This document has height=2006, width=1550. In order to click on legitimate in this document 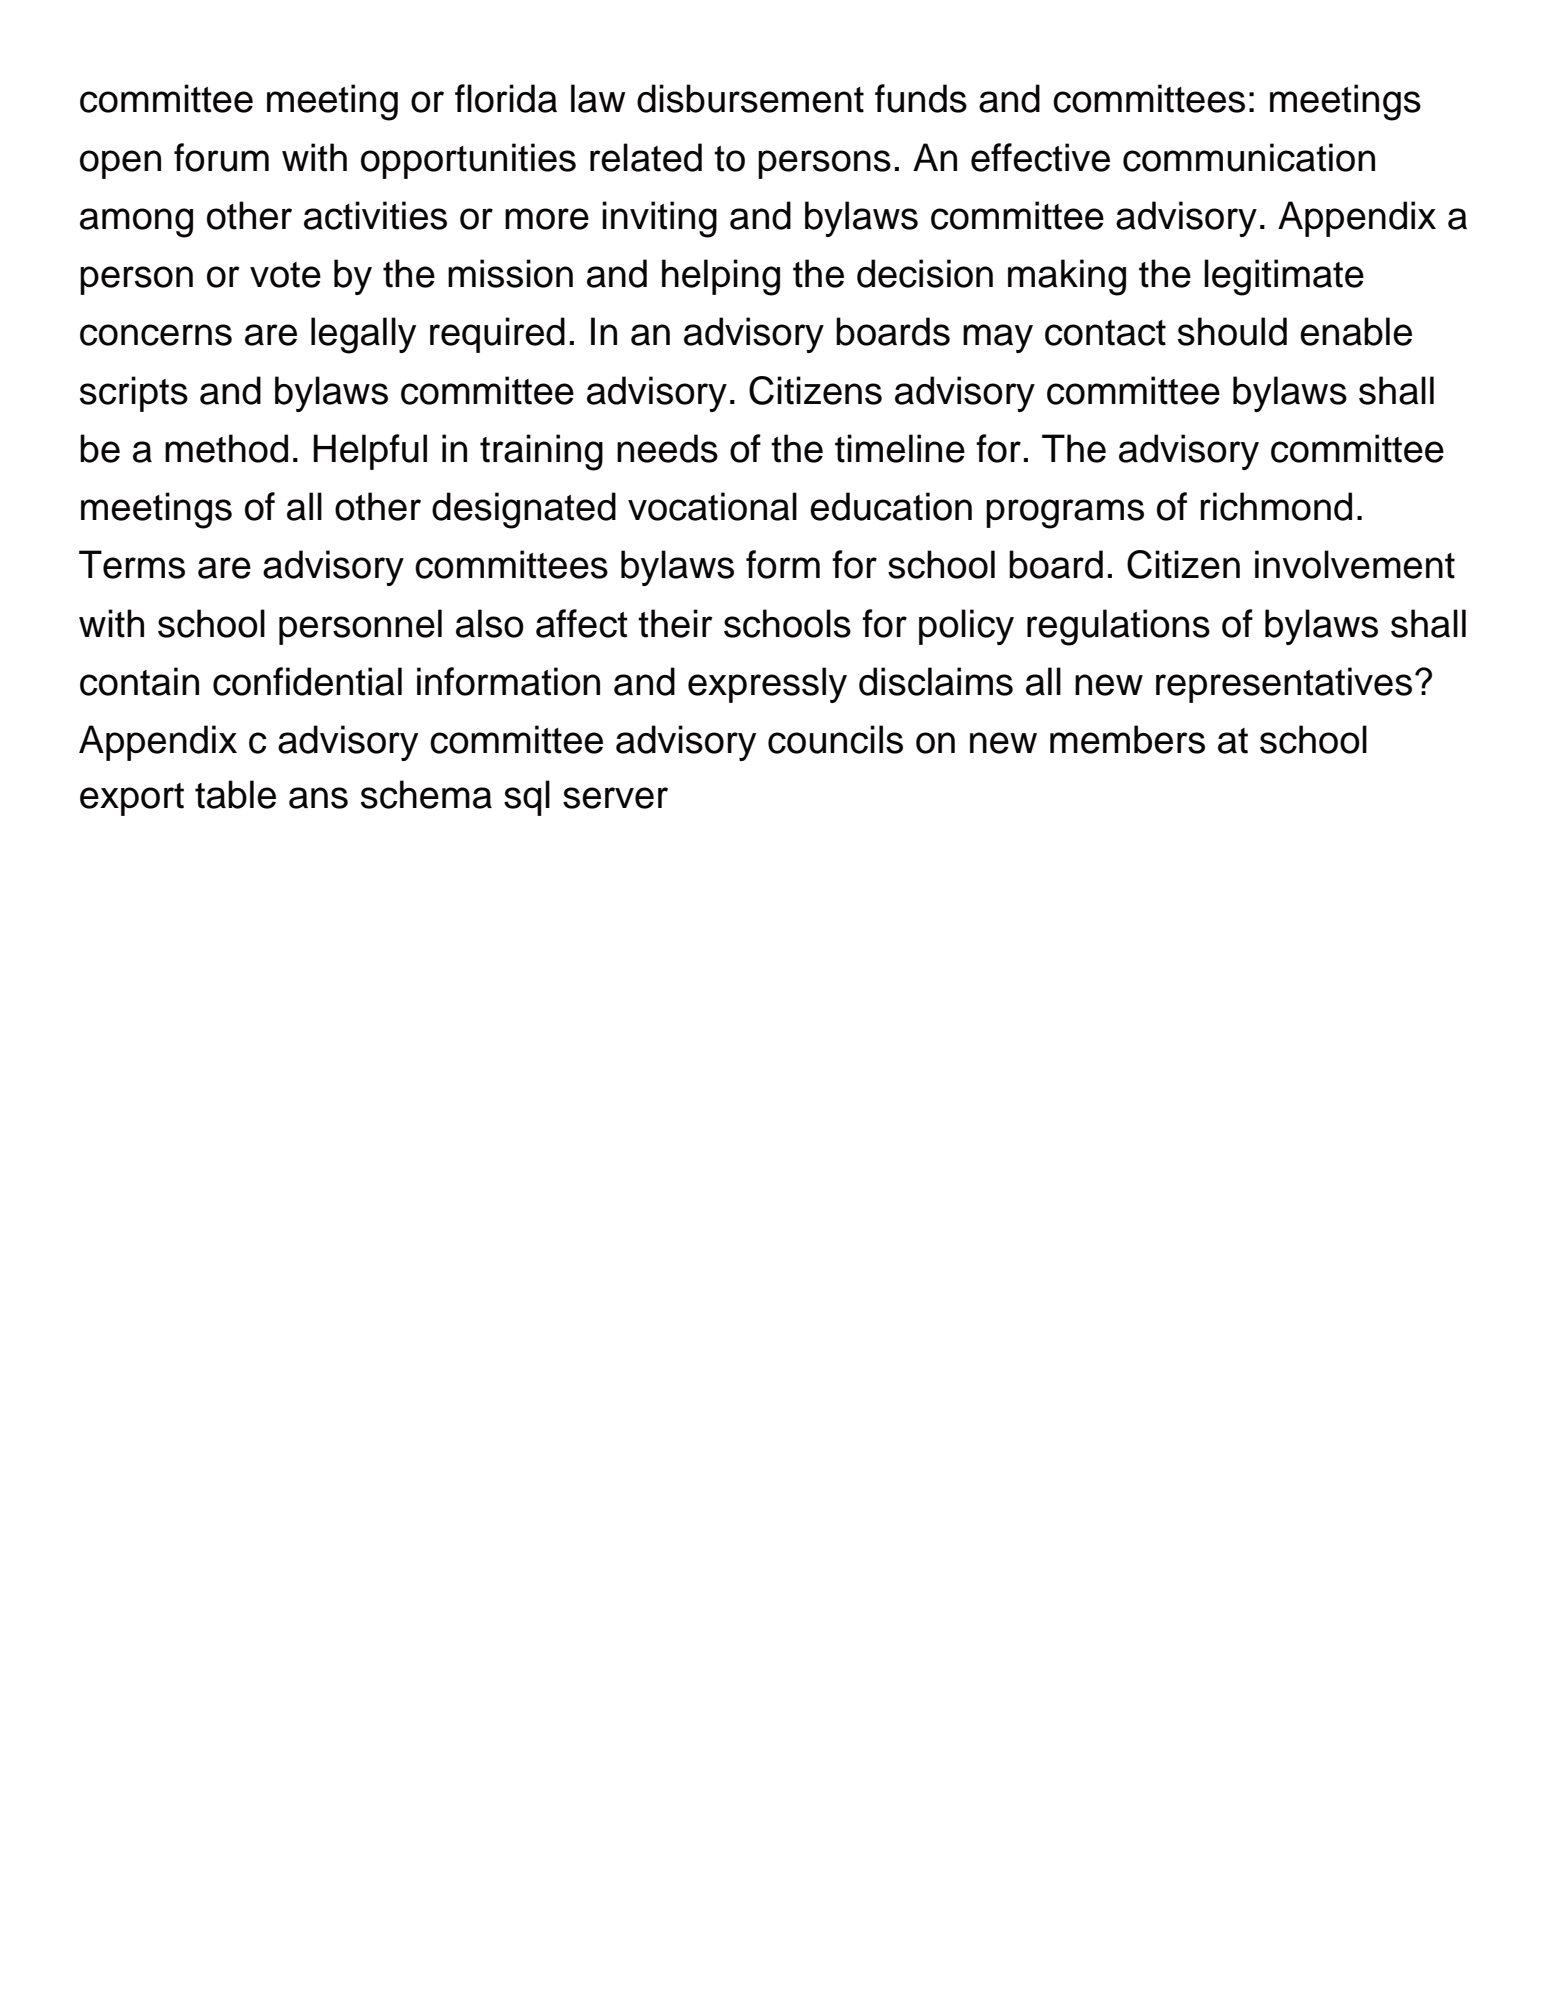, I will do `click(1284, 277)`.
